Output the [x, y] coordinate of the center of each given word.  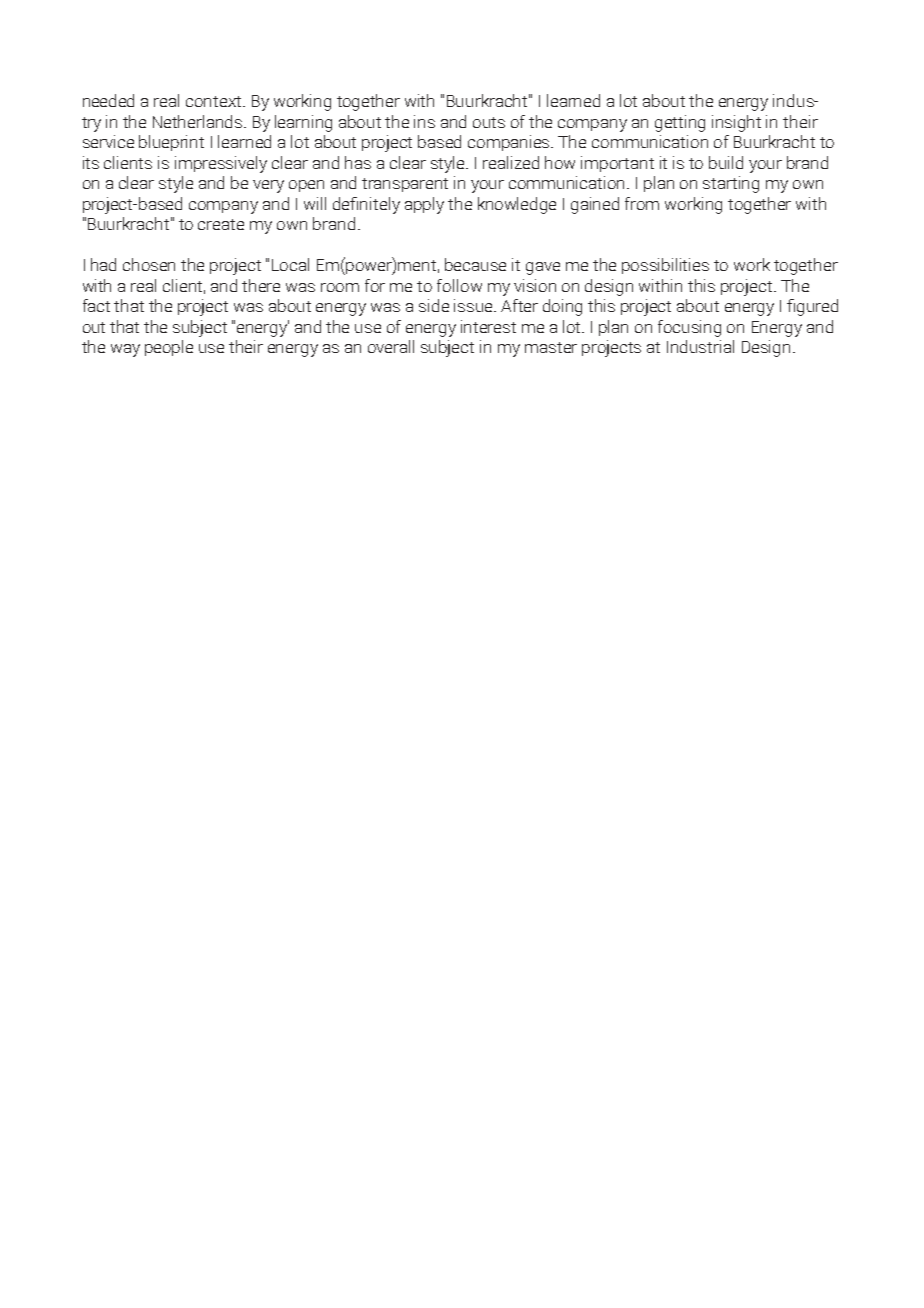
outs [489, 122]
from [642, 203]
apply [424, 205]
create [221, 224]
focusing [689, 328]
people [169, 348]
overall [391, 346]
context [215, 101]
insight [736, 123]
